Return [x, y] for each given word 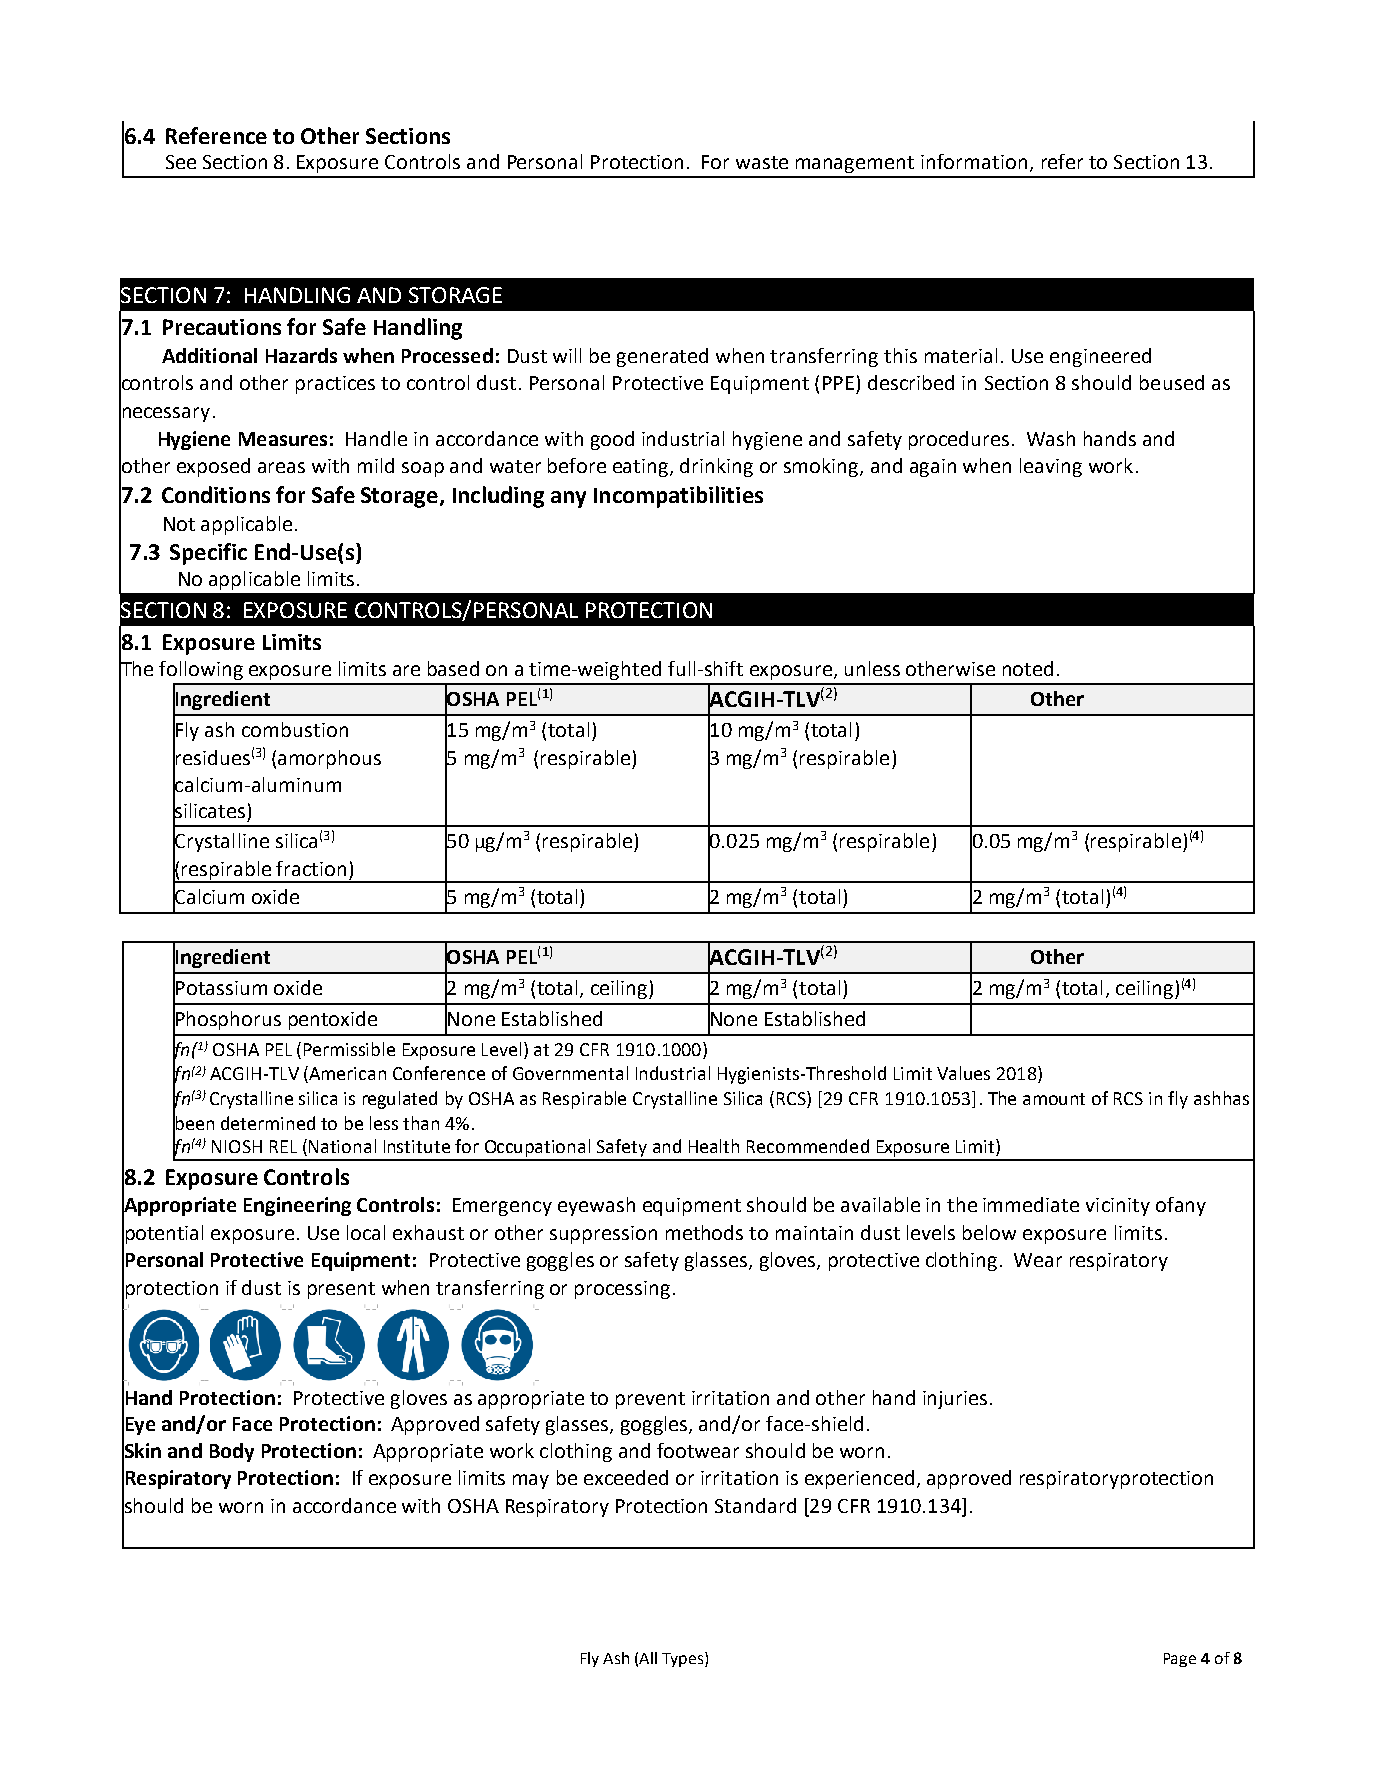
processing [622, 1290]
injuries [955, 1400]
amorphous [329, 759]
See [181, 162]
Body [232, 1452]
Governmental [570, 1073]
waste [762, 162]
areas [281, 467]
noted [1028, 668]
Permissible [349, 1049]
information [974, 161]
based [453, 668]
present [341, 1290]
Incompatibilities [678, 497]
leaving [1051, 467]
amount [1054, 1099]
